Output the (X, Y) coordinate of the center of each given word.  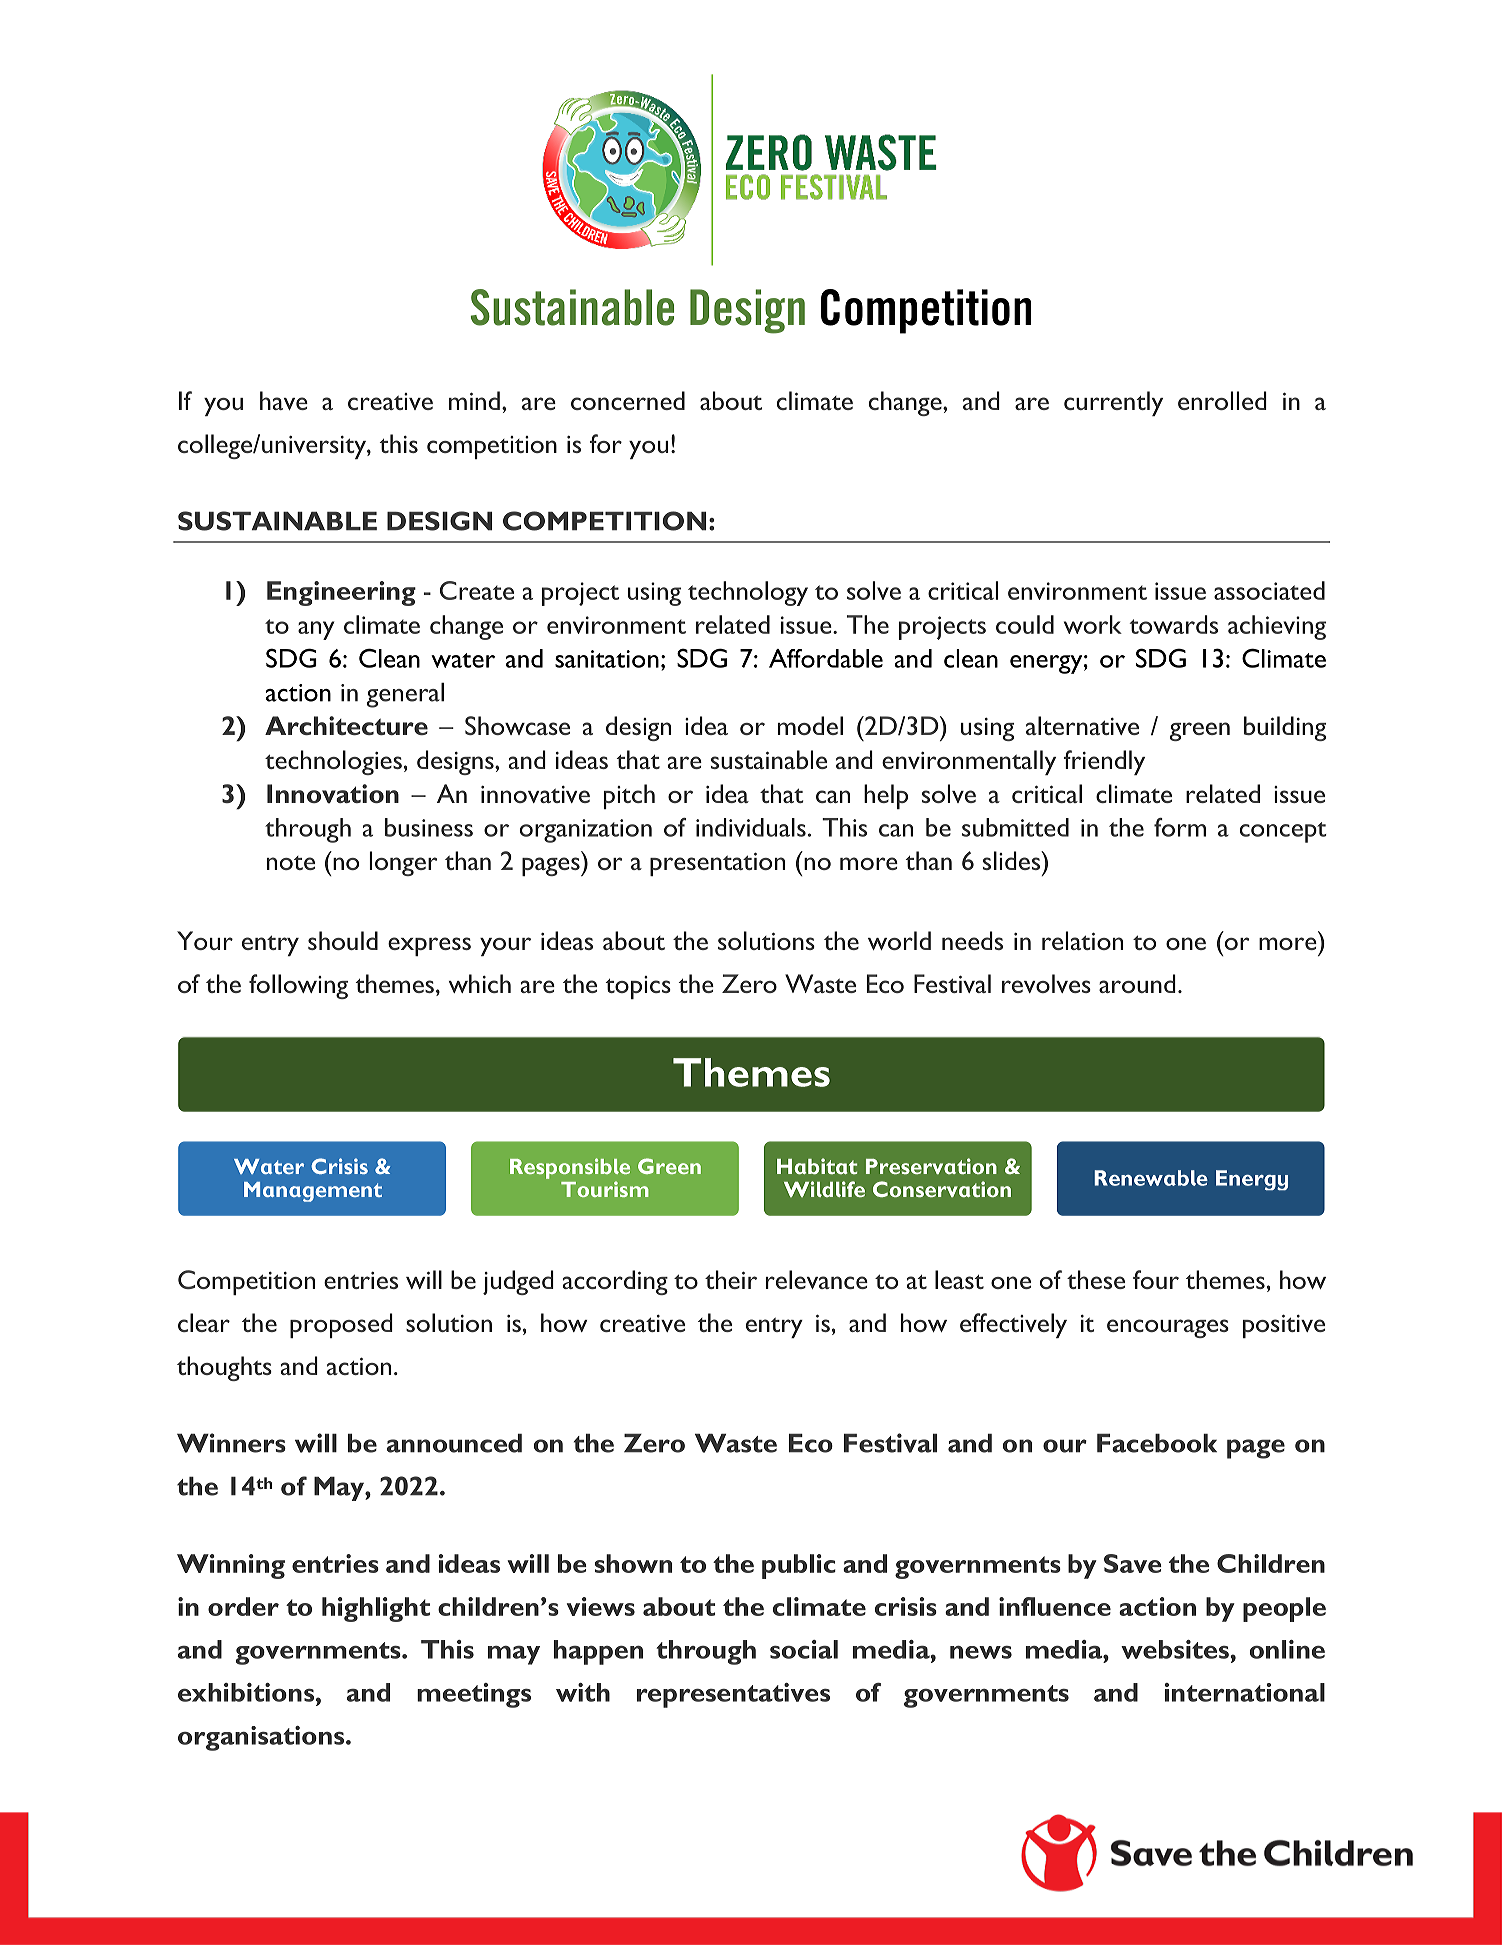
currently (1113, 403)
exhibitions (247, 1692)
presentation (717, 864)
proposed (341, 1325)
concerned (628, 400)
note (291, 863)
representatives (733, 1695)
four (1156, 1279)
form (1180, 827)
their (731, 1279)
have (284, 400)
